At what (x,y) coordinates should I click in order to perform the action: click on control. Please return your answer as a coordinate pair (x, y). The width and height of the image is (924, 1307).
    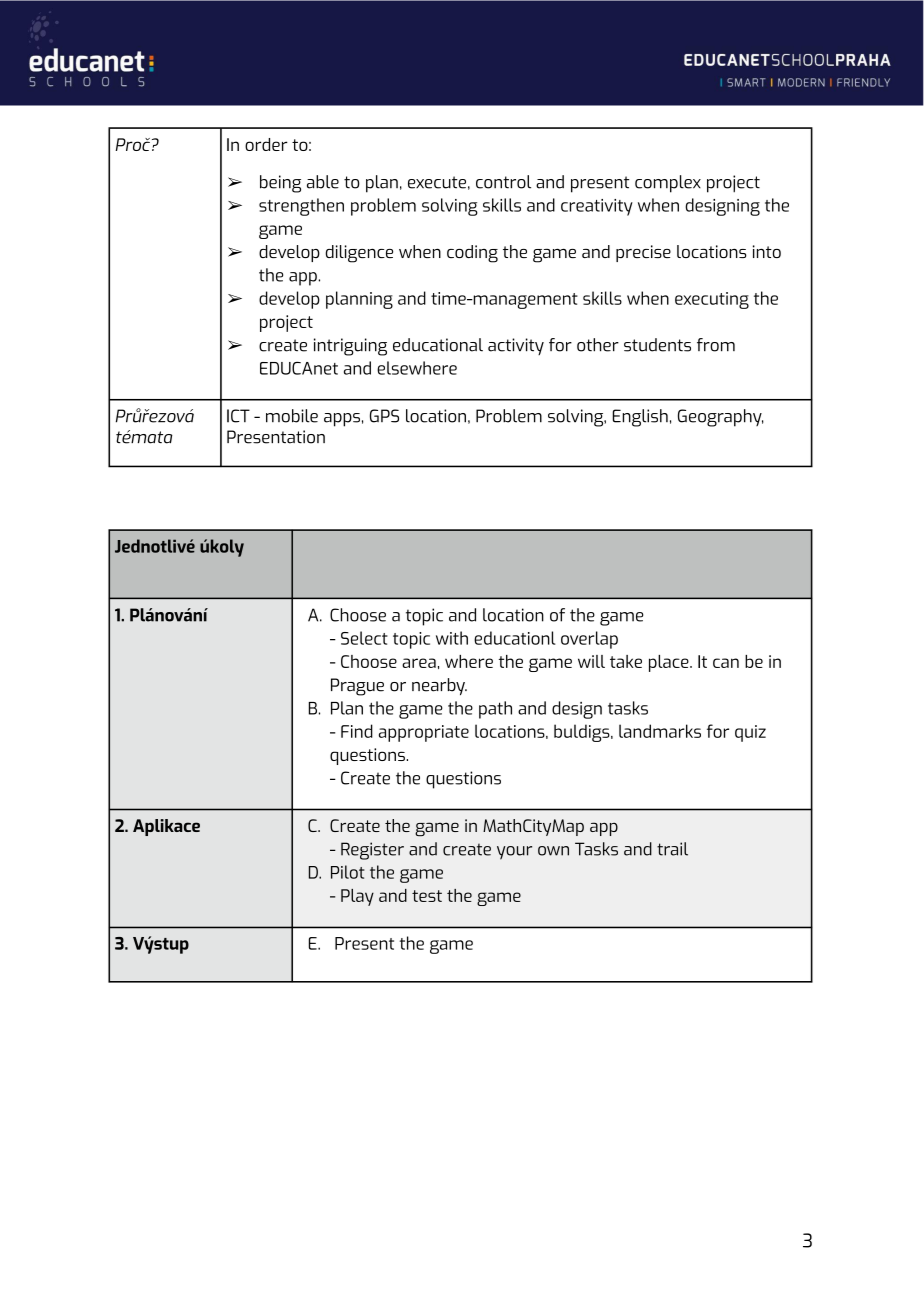
    Looking at the image, I should click on (503, 182).
